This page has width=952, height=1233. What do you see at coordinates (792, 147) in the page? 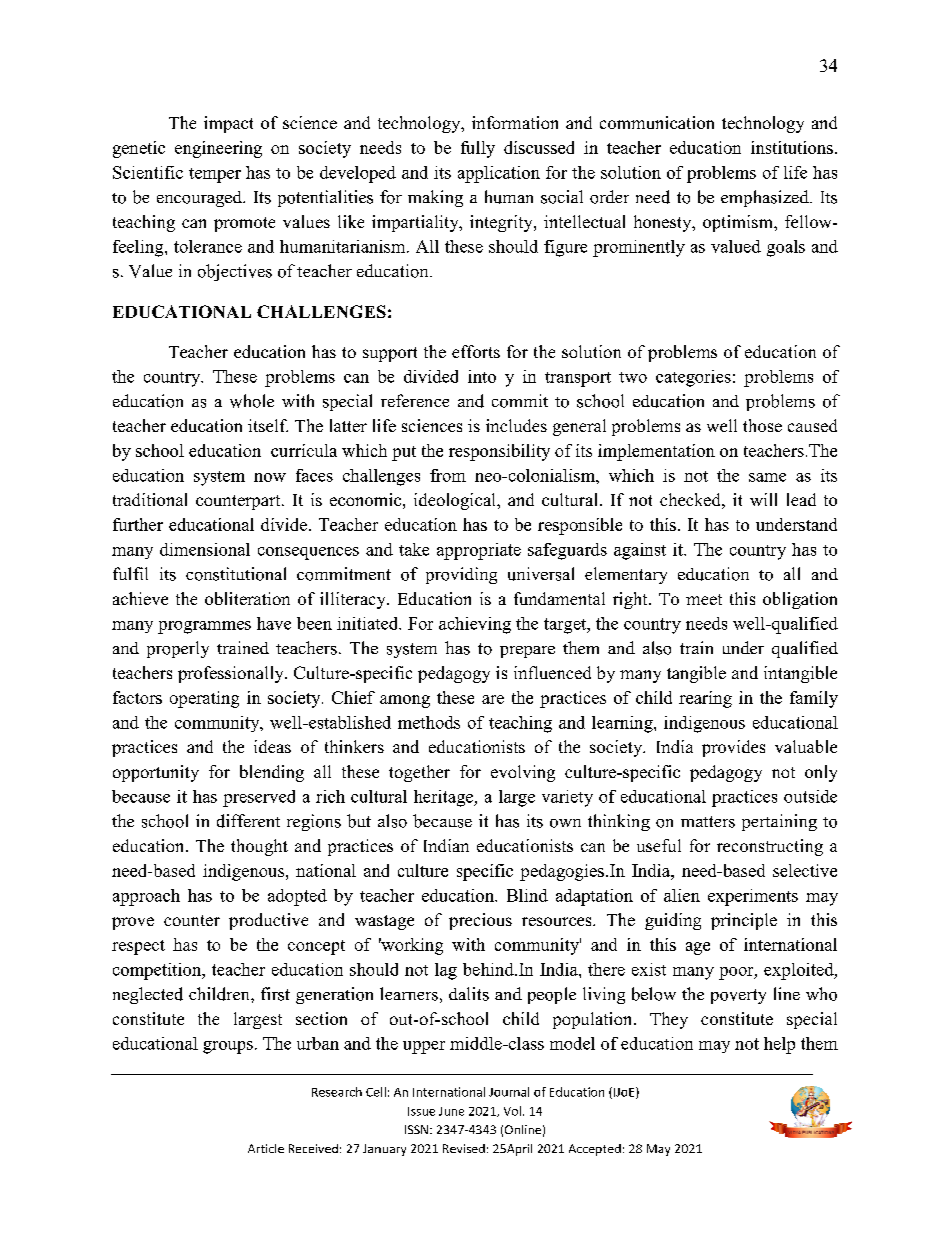
I see `institutions` at bounding box center [792, 147].
